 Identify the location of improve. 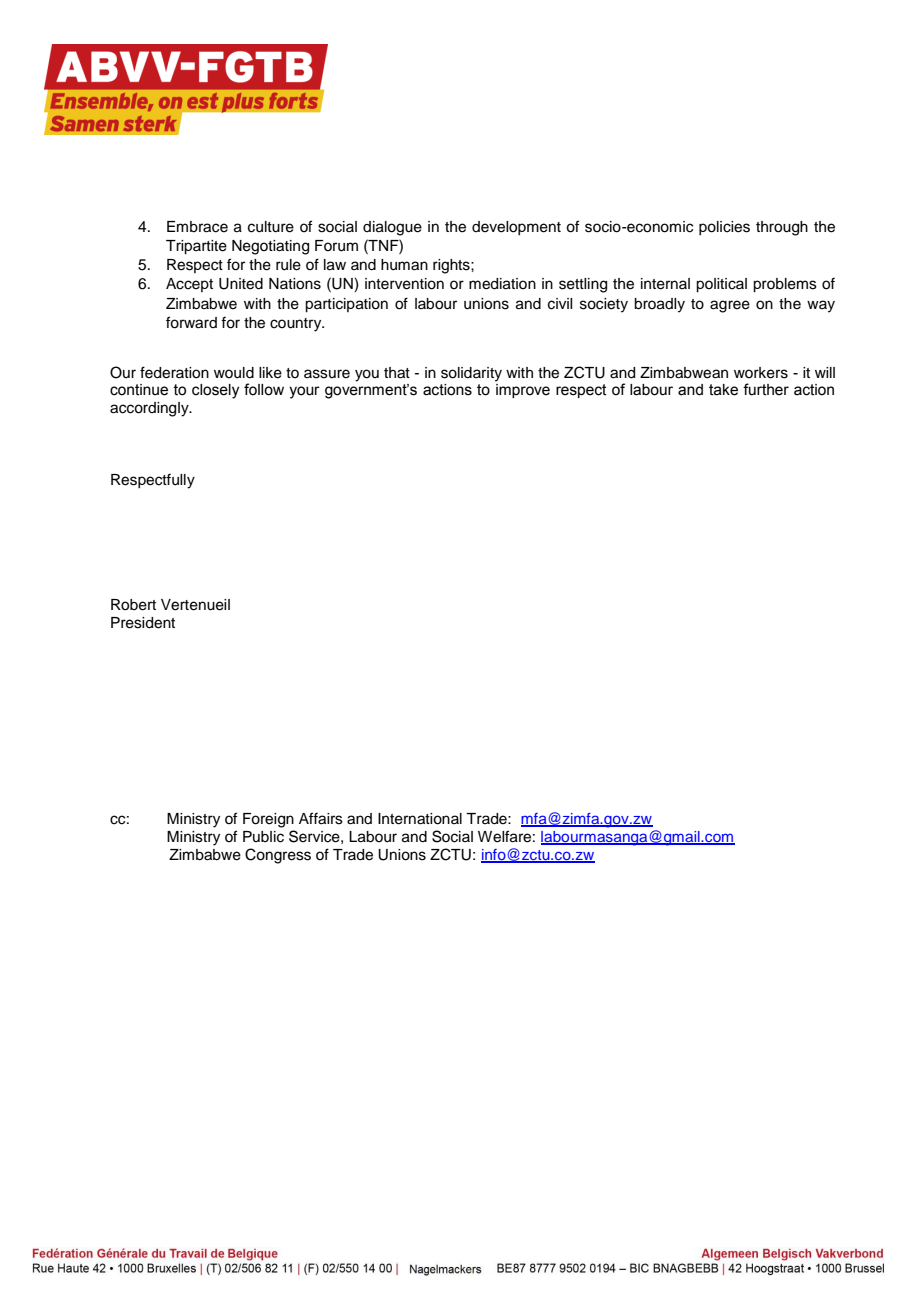
(522, 389).
